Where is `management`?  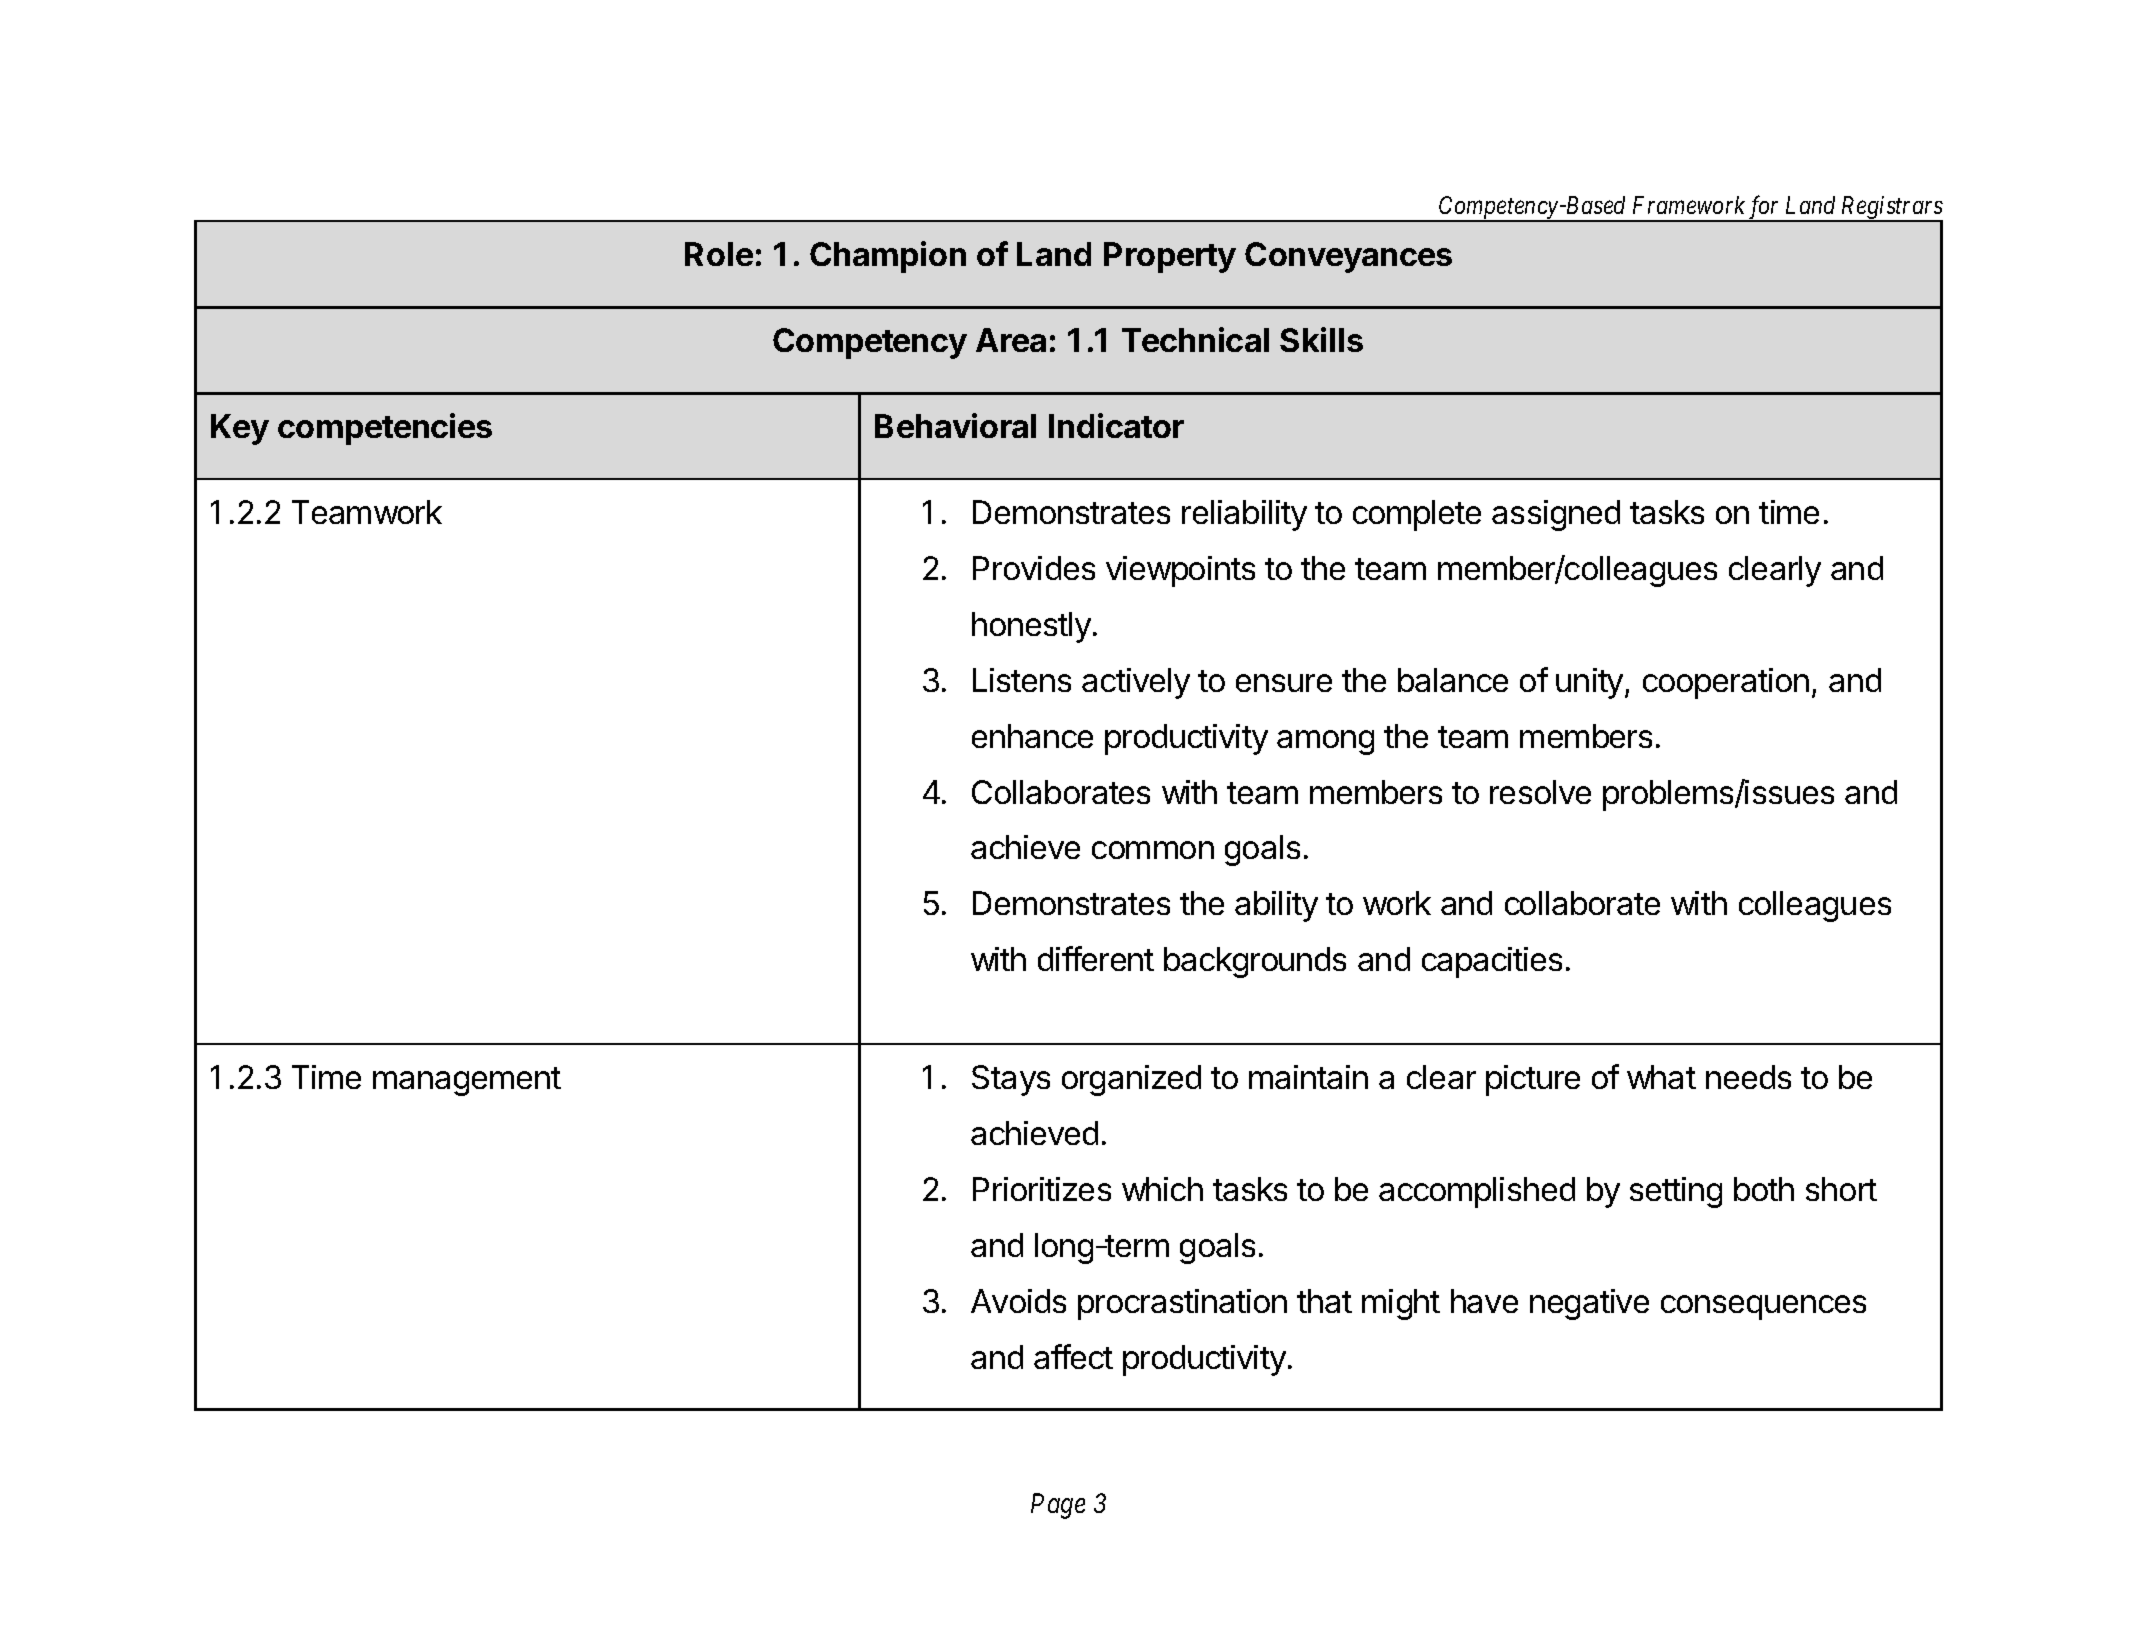
management is located at coordinates (467, 1081).
